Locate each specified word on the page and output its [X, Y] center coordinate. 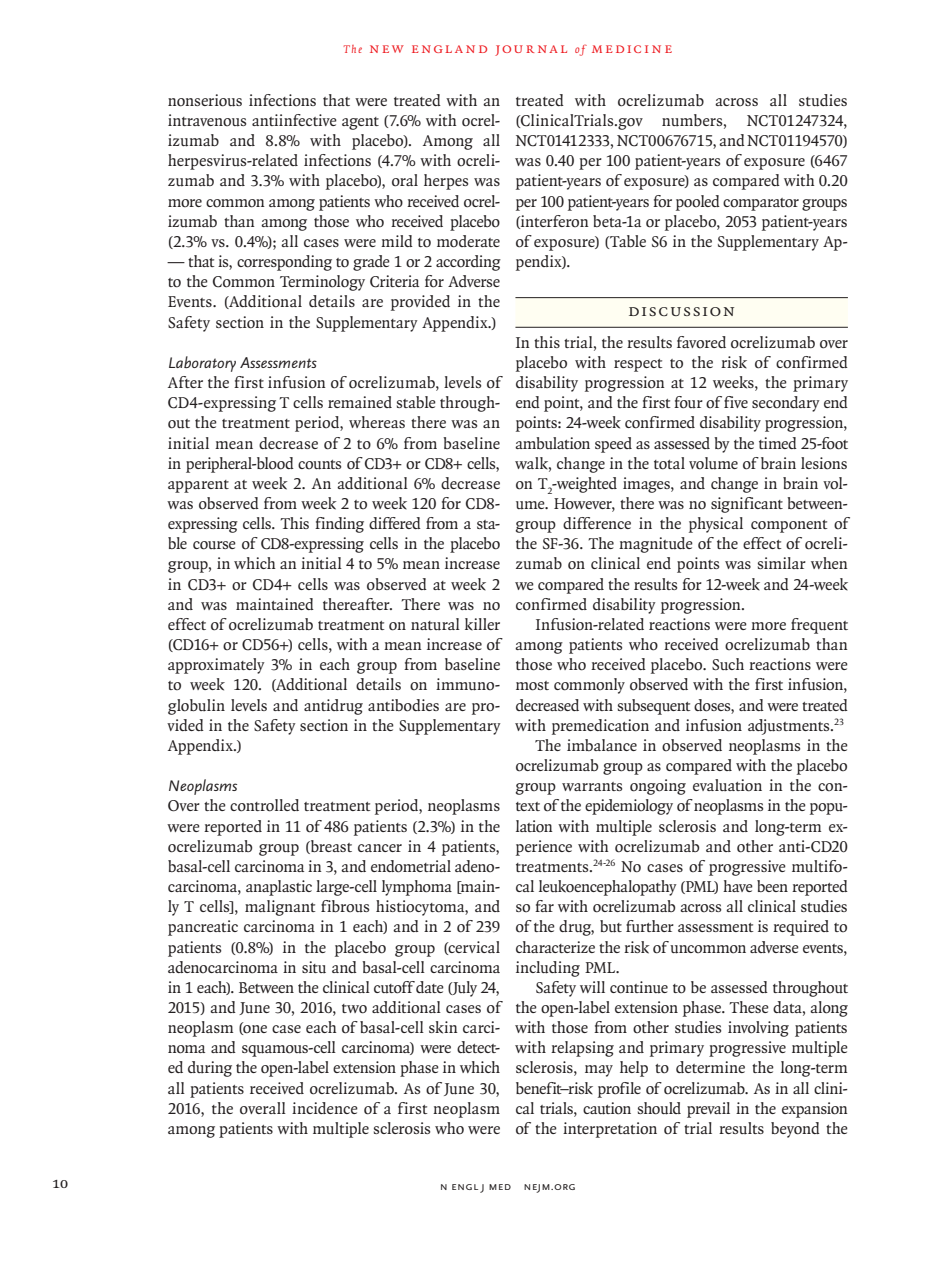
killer [482, 624]
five [736, 402]
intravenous [207, 120]
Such [728, 664]
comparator [761, 204]
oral [405, 180]
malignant [280, 908]
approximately [216, 666]
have [738, 886]
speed [613, 445]
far [544, 906]
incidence [325, 1108]
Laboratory [202, 364]
